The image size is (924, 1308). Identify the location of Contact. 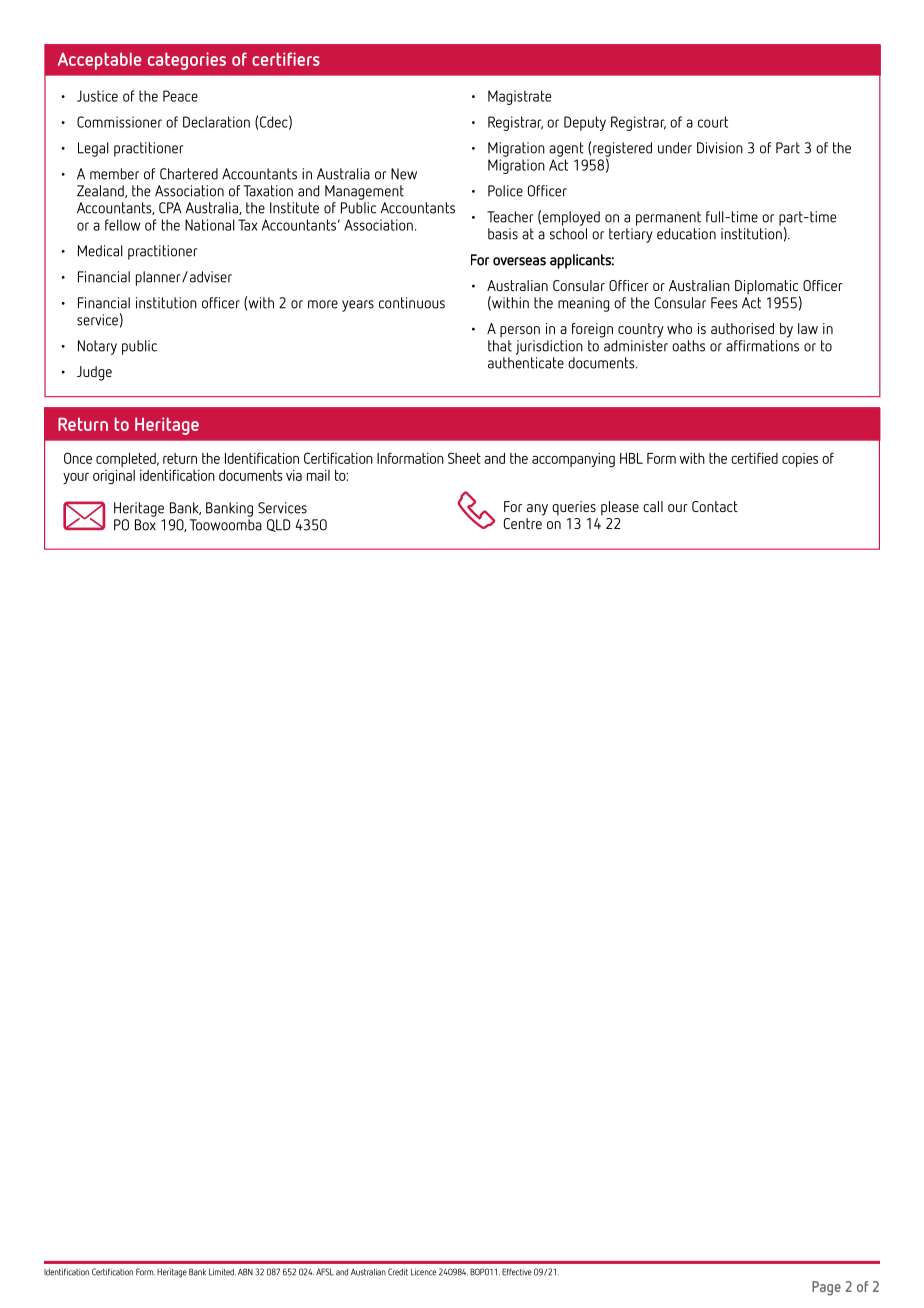
(715, 506).
